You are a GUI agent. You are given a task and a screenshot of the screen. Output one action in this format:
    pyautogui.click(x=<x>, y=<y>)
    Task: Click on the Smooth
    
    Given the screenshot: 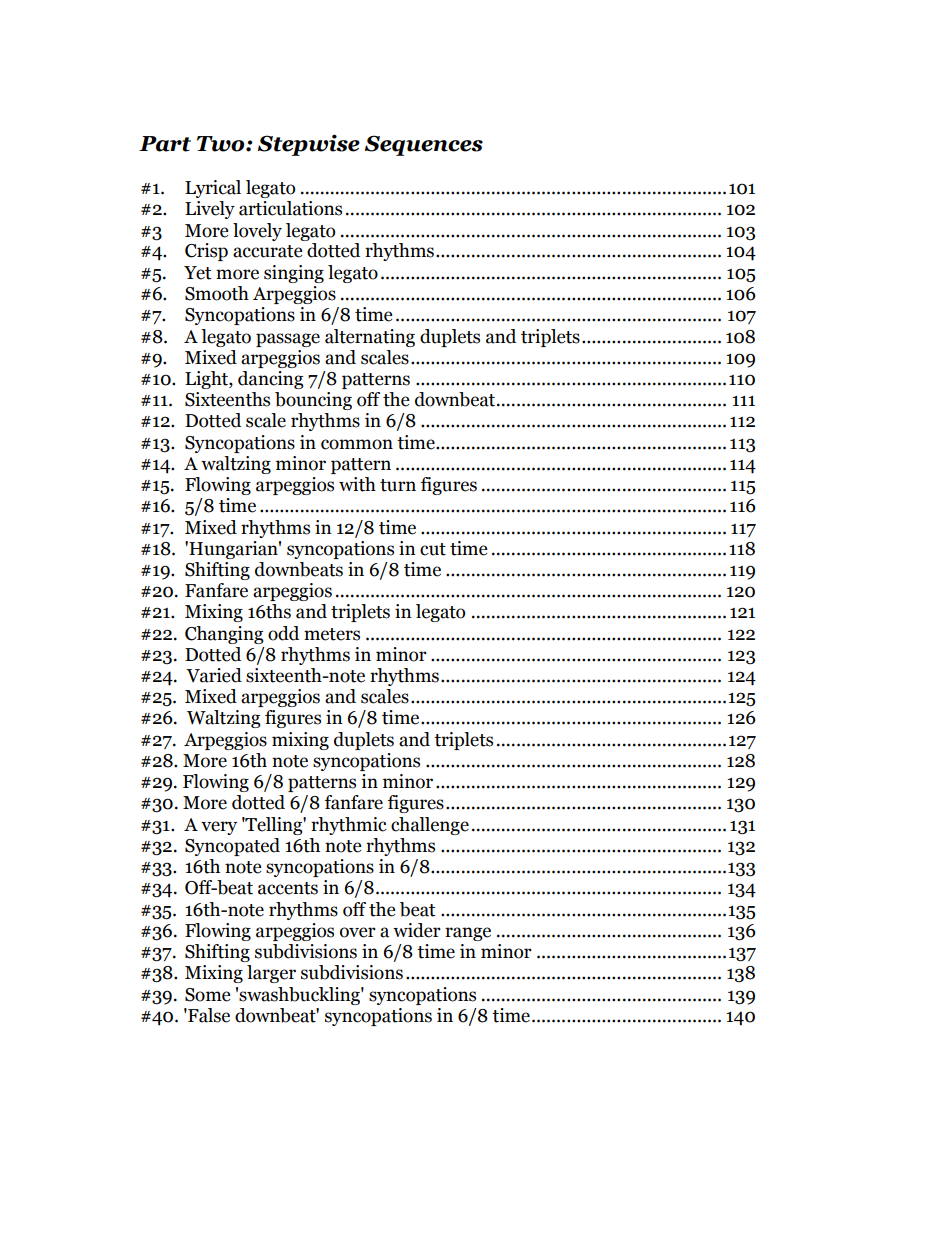 What is the action you would take?
    pyautogui.click(x=217, y=293)
